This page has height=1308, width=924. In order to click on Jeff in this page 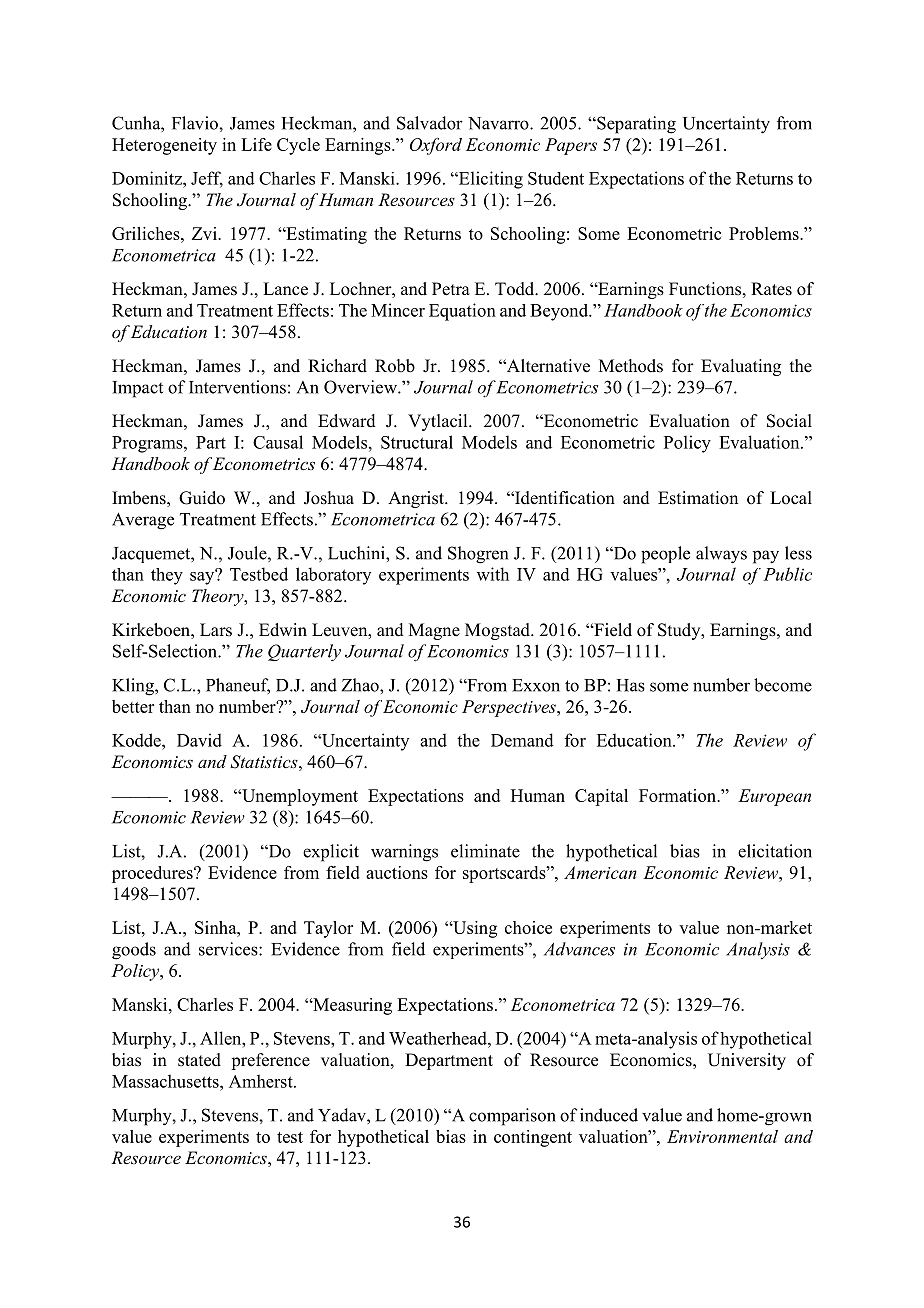, I will do `click(207, 179)`.
